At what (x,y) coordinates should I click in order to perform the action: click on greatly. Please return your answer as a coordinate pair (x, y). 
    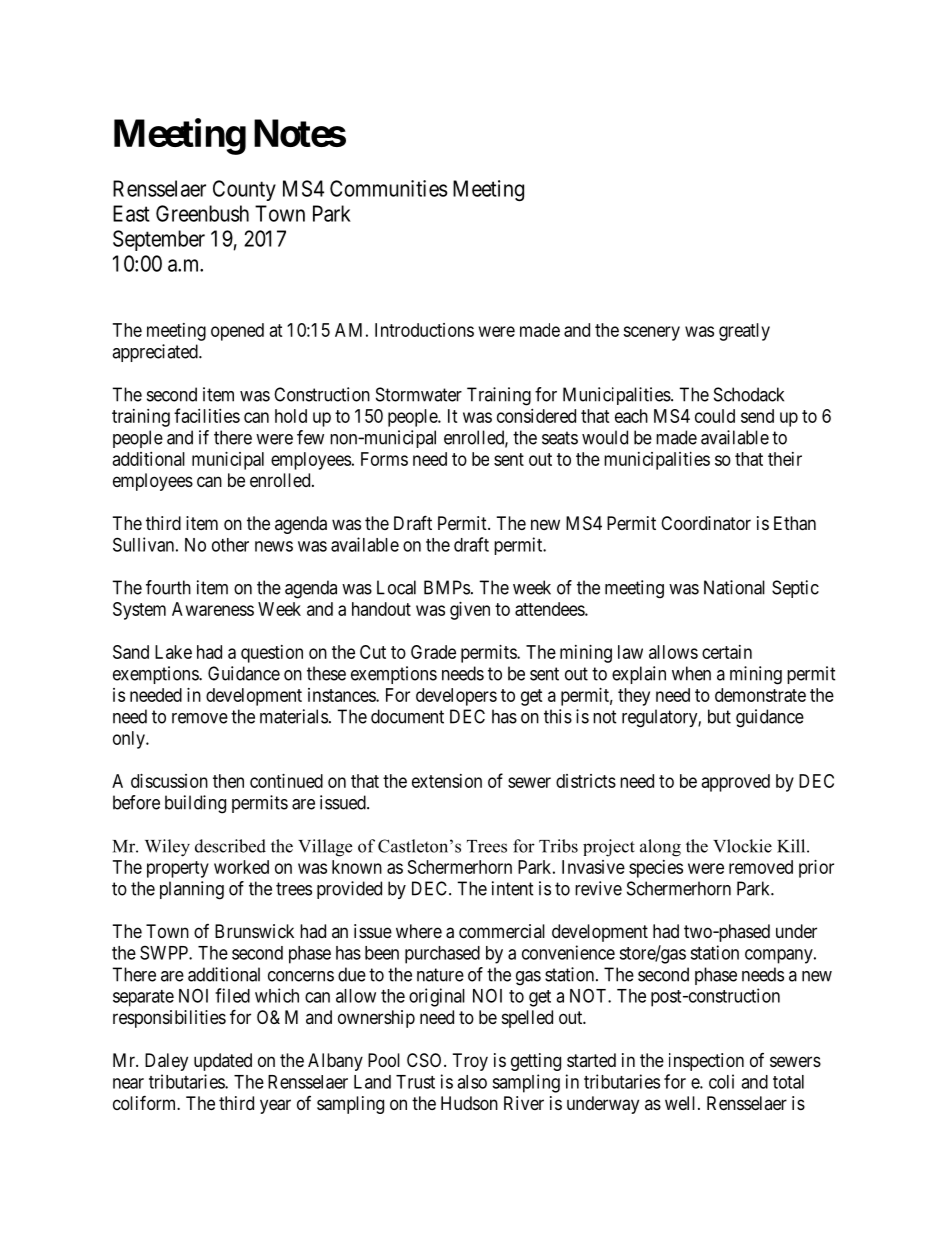
    Looking at the image, I should click on (744, 332).
